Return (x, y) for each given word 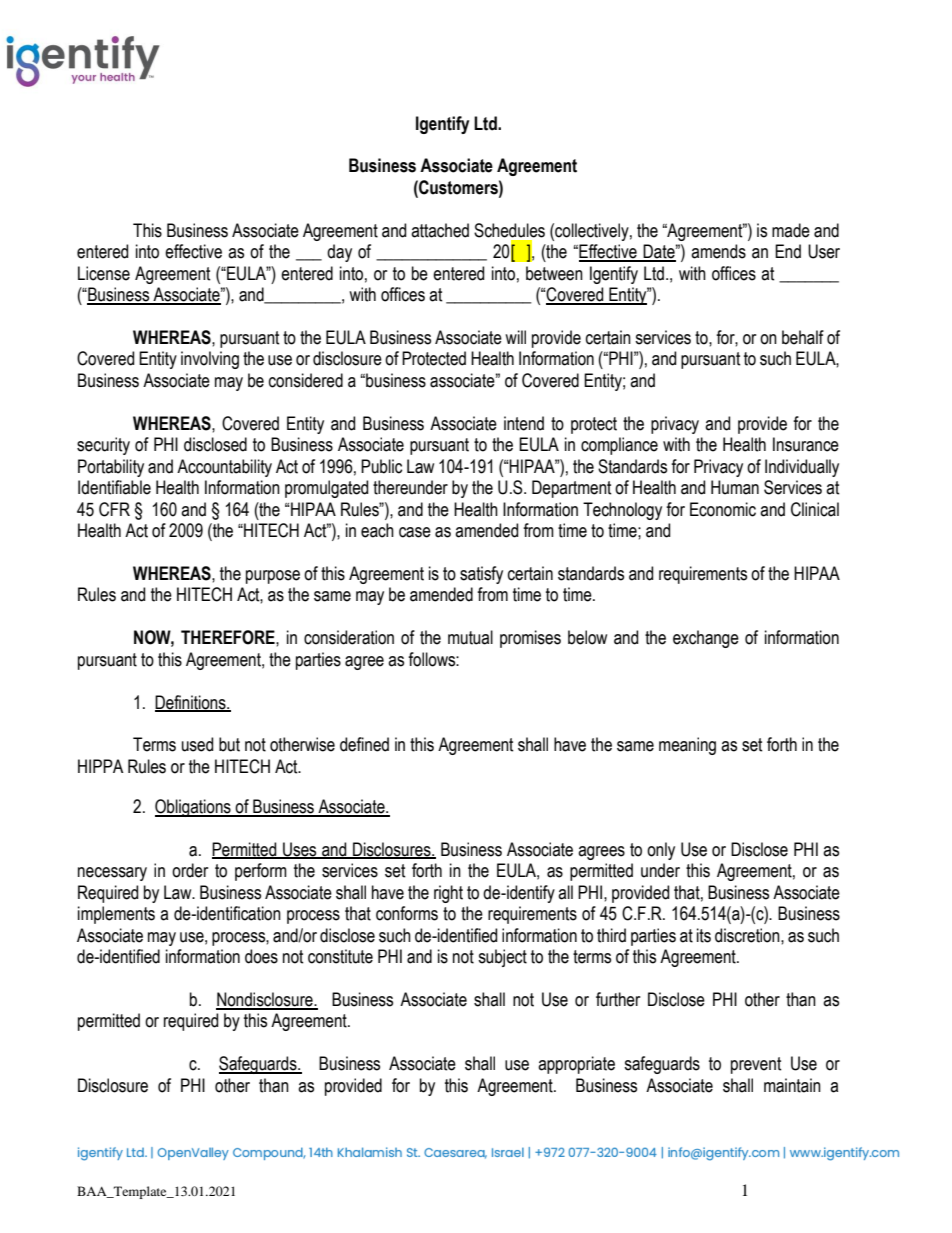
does (261, 956)
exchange (706, 639)
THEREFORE (229, 637)
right (448, 894)
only (661, 851)
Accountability (224, 468)
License (104, 273)
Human (735, 487)
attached (440, 230)
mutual (470, 637)
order (190, 870)
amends (718, 251)
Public (381, 466)
